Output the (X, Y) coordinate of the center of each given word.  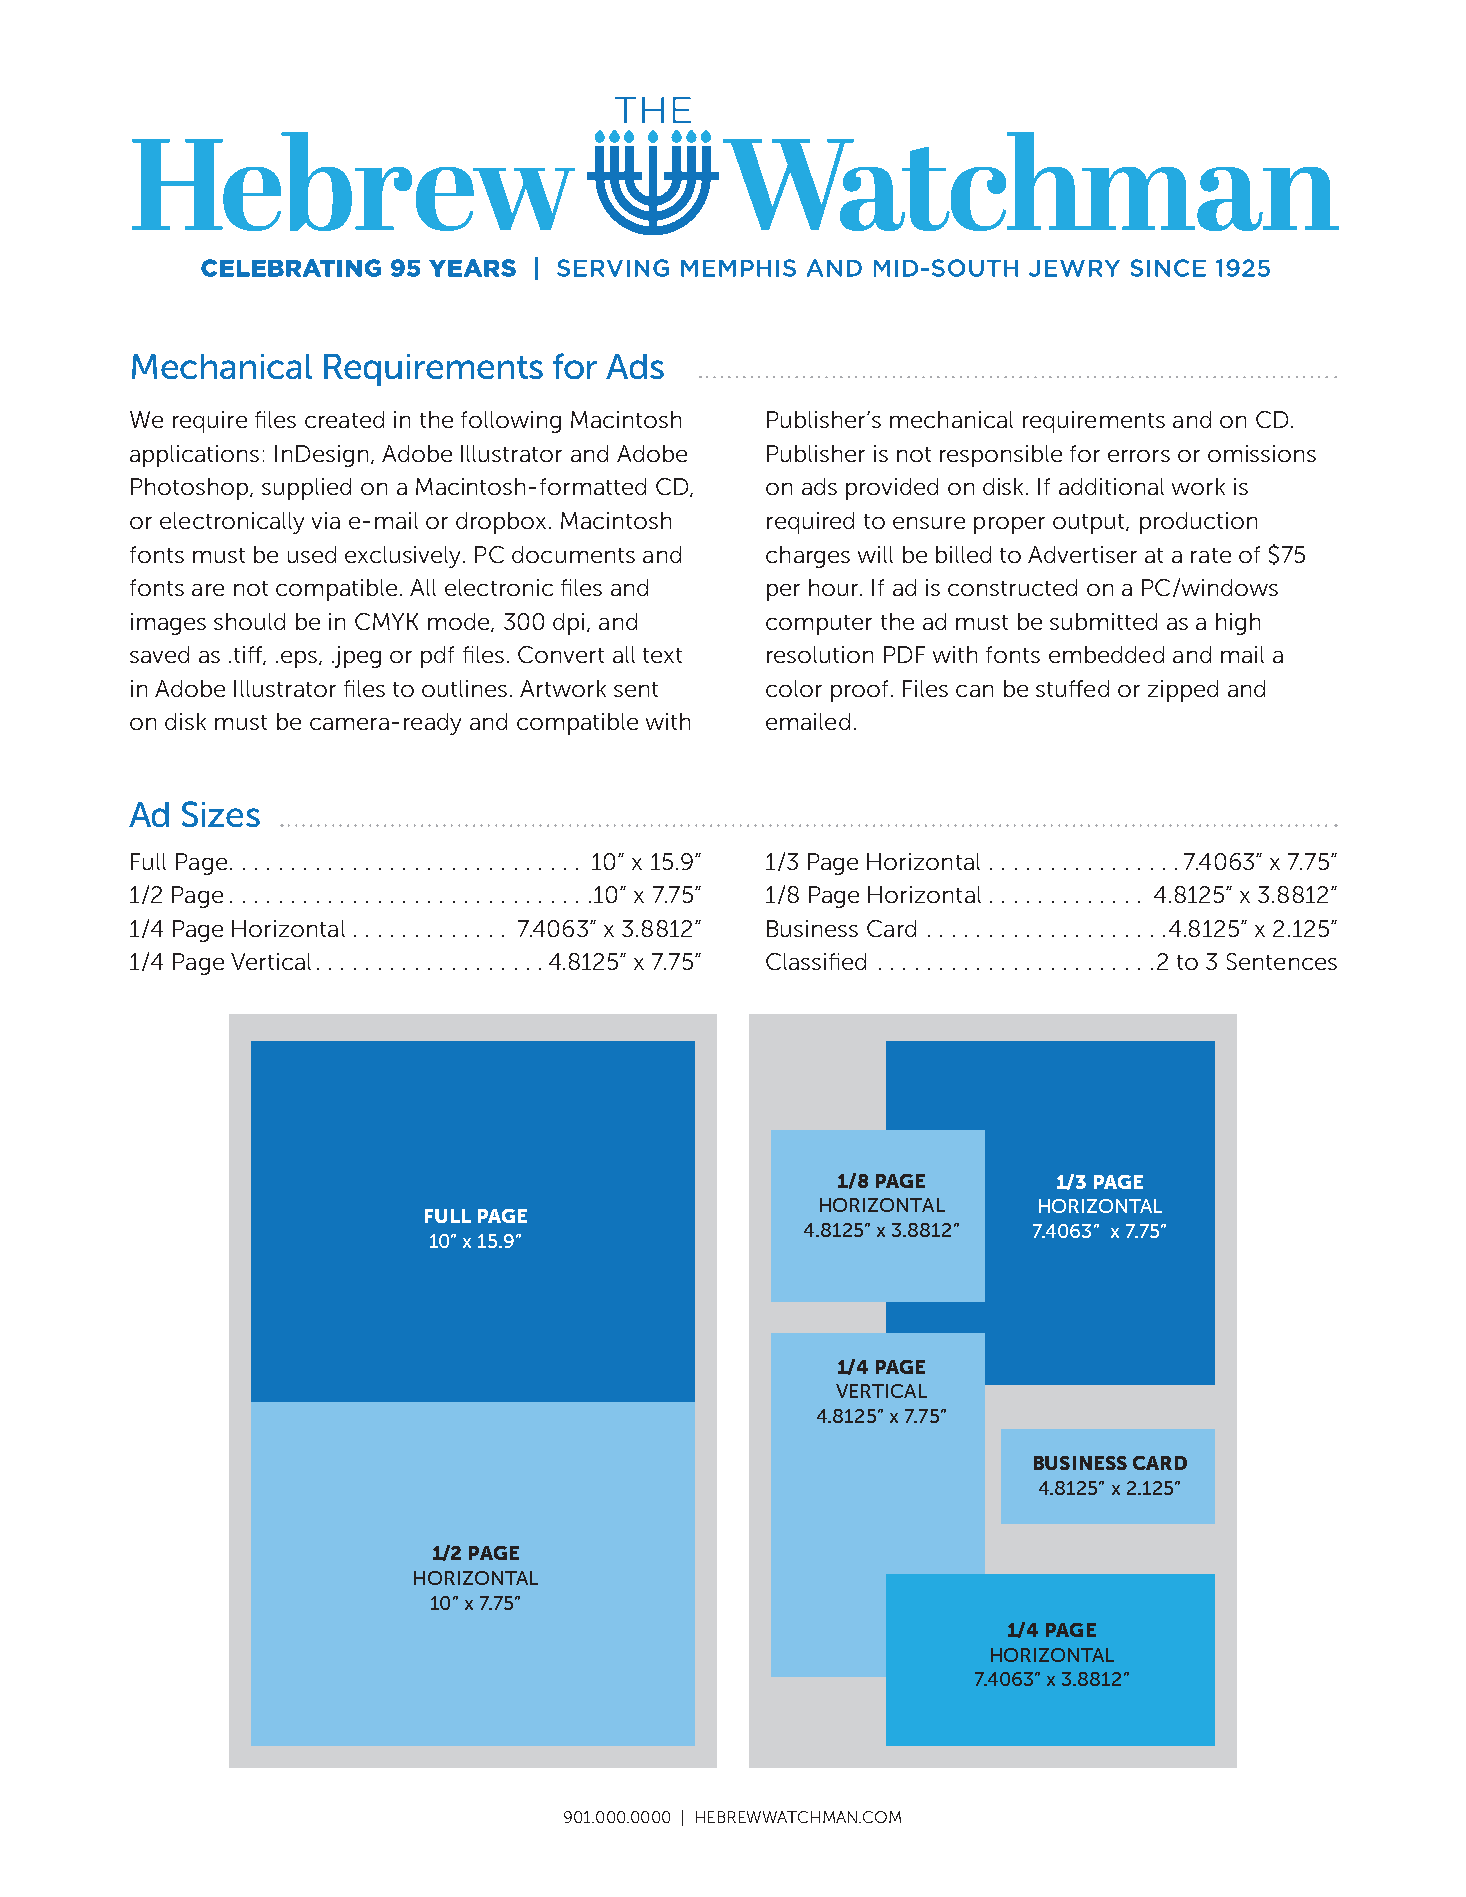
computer (819, 625)
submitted (1103, 621)
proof (859, 691)
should (249, 621)
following (511, 422)
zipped (1183, 691)
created (344, 419)
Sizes (221, 814)
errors (1139, 456)
